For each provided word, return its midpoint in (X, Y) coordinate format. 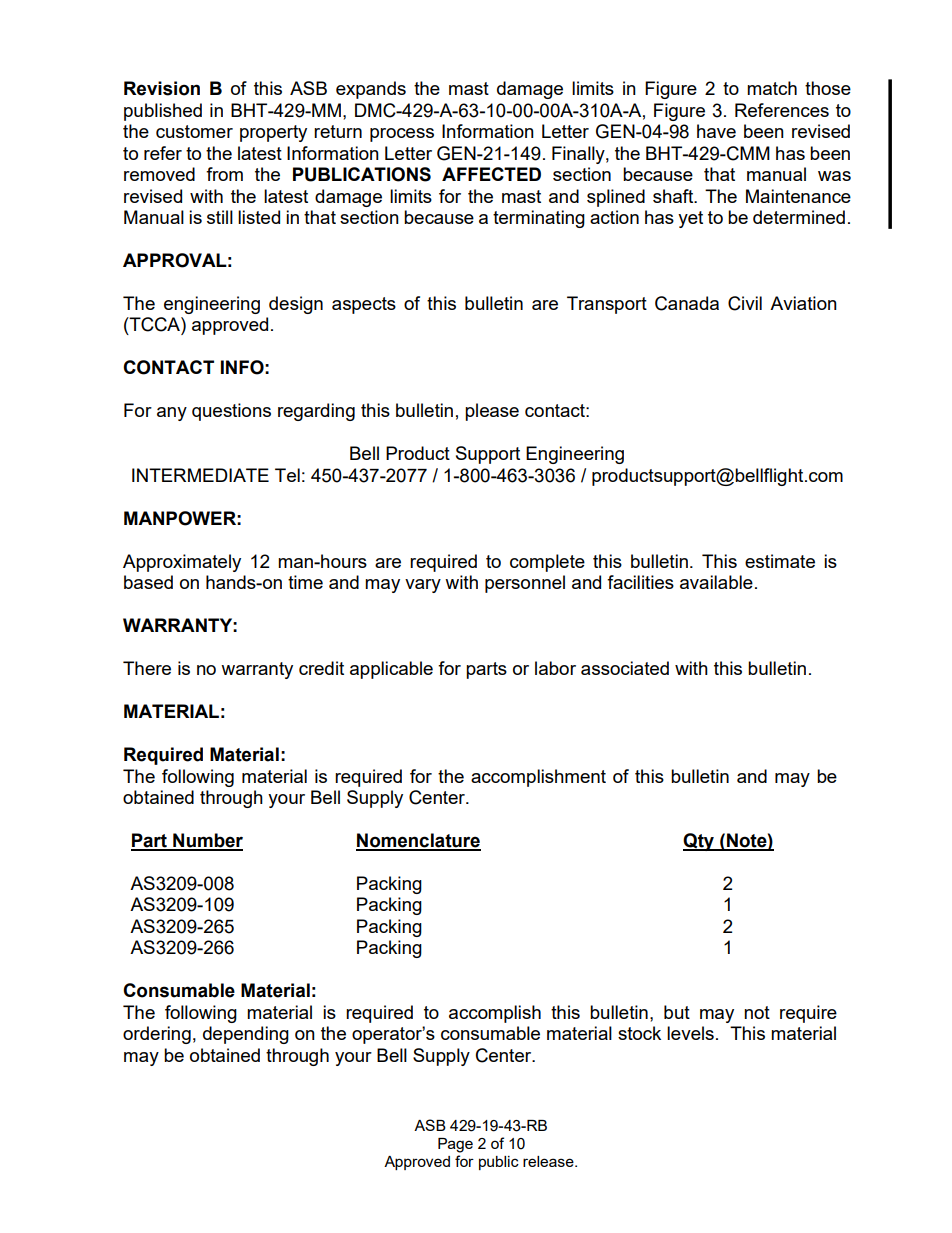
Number (207, 841)
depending (246, 1035)
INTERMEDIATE (200, 475)
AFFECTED (491, 174)
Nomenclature (418, 841)
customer (194, 131)
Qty (699, 842)
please (492, 412)
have (716, 131)
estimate (780, 561)
